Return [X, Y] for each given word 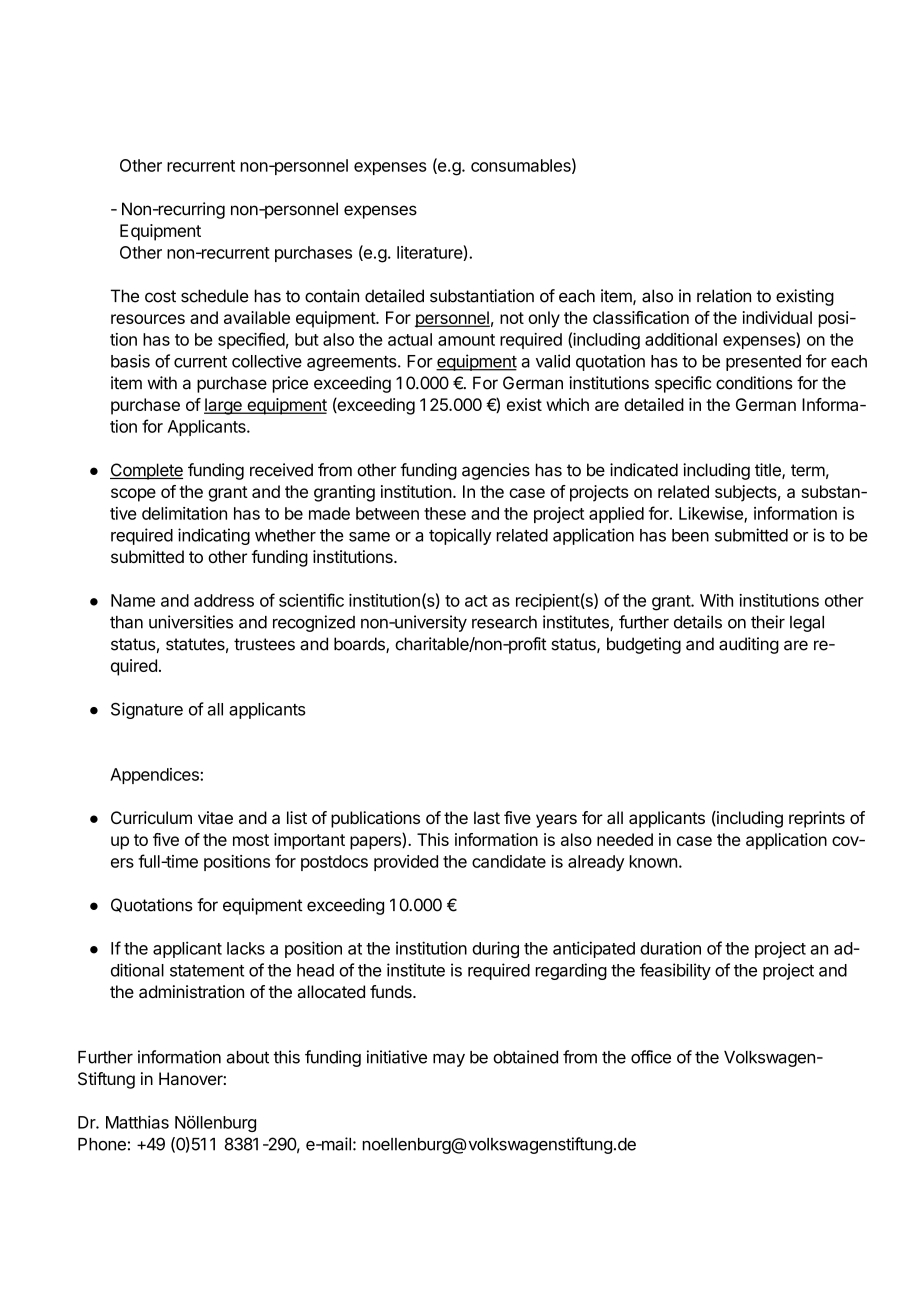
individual [777, 317]
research [504, 622]
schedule [215, 296]
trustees [264, 644]
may [449, 1060]
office [651, 1057]
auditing [749, 645]
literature [430, 253]
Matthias [137, 1122]
